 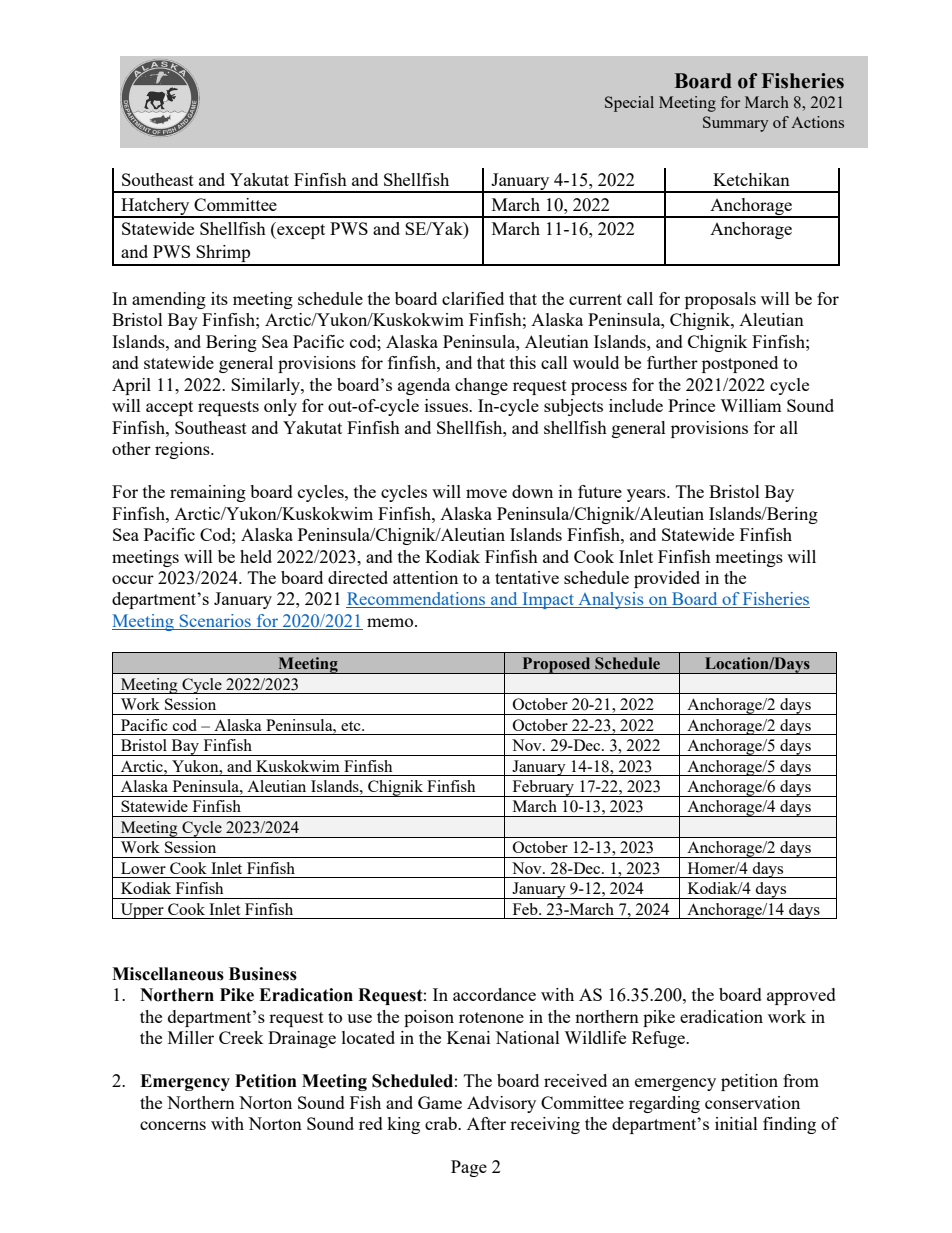 I want to click on provided, so click(x=667, y=579).
